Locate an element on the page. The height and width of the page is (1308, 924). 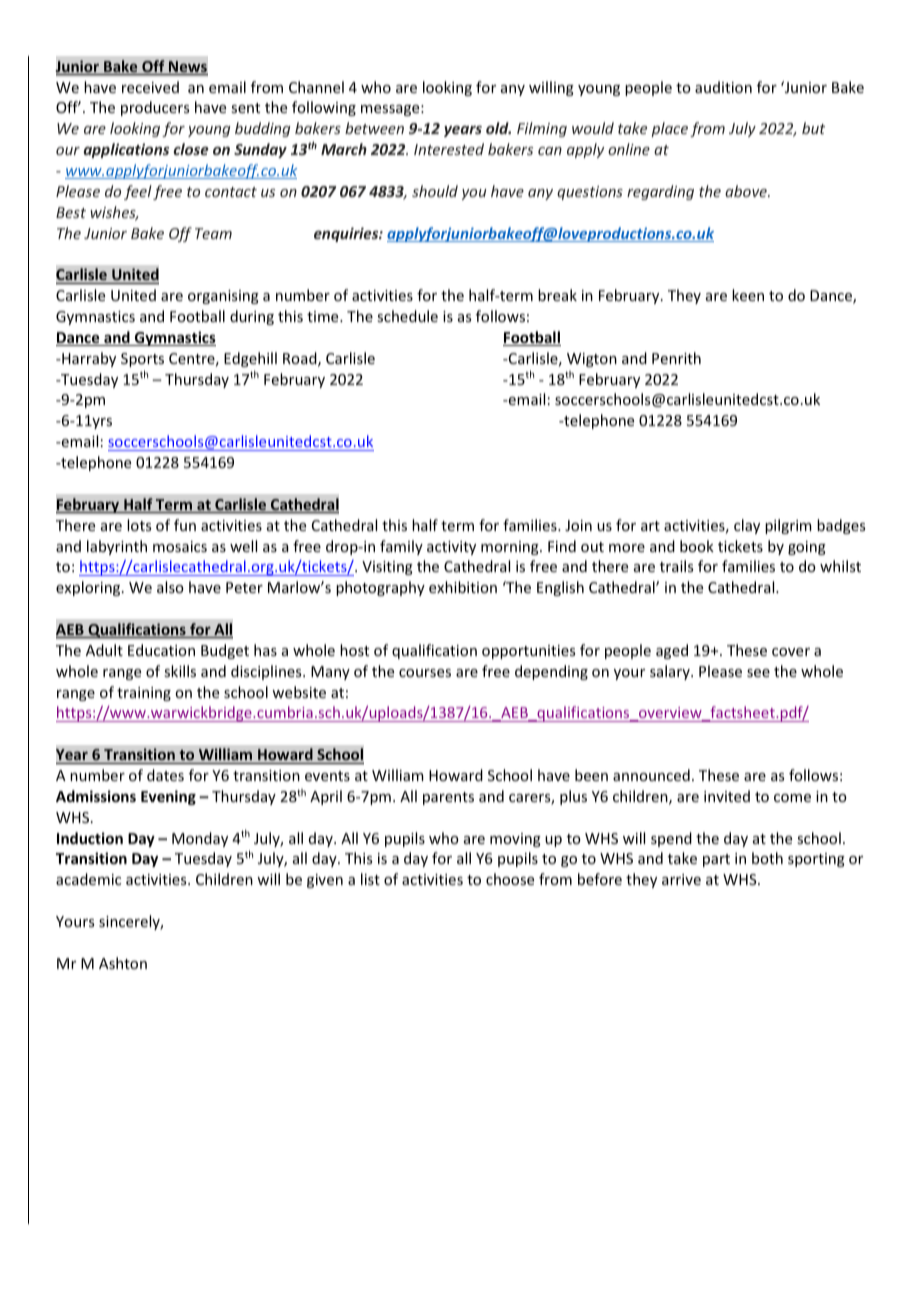
clay is located at coordinates (747, 526).
